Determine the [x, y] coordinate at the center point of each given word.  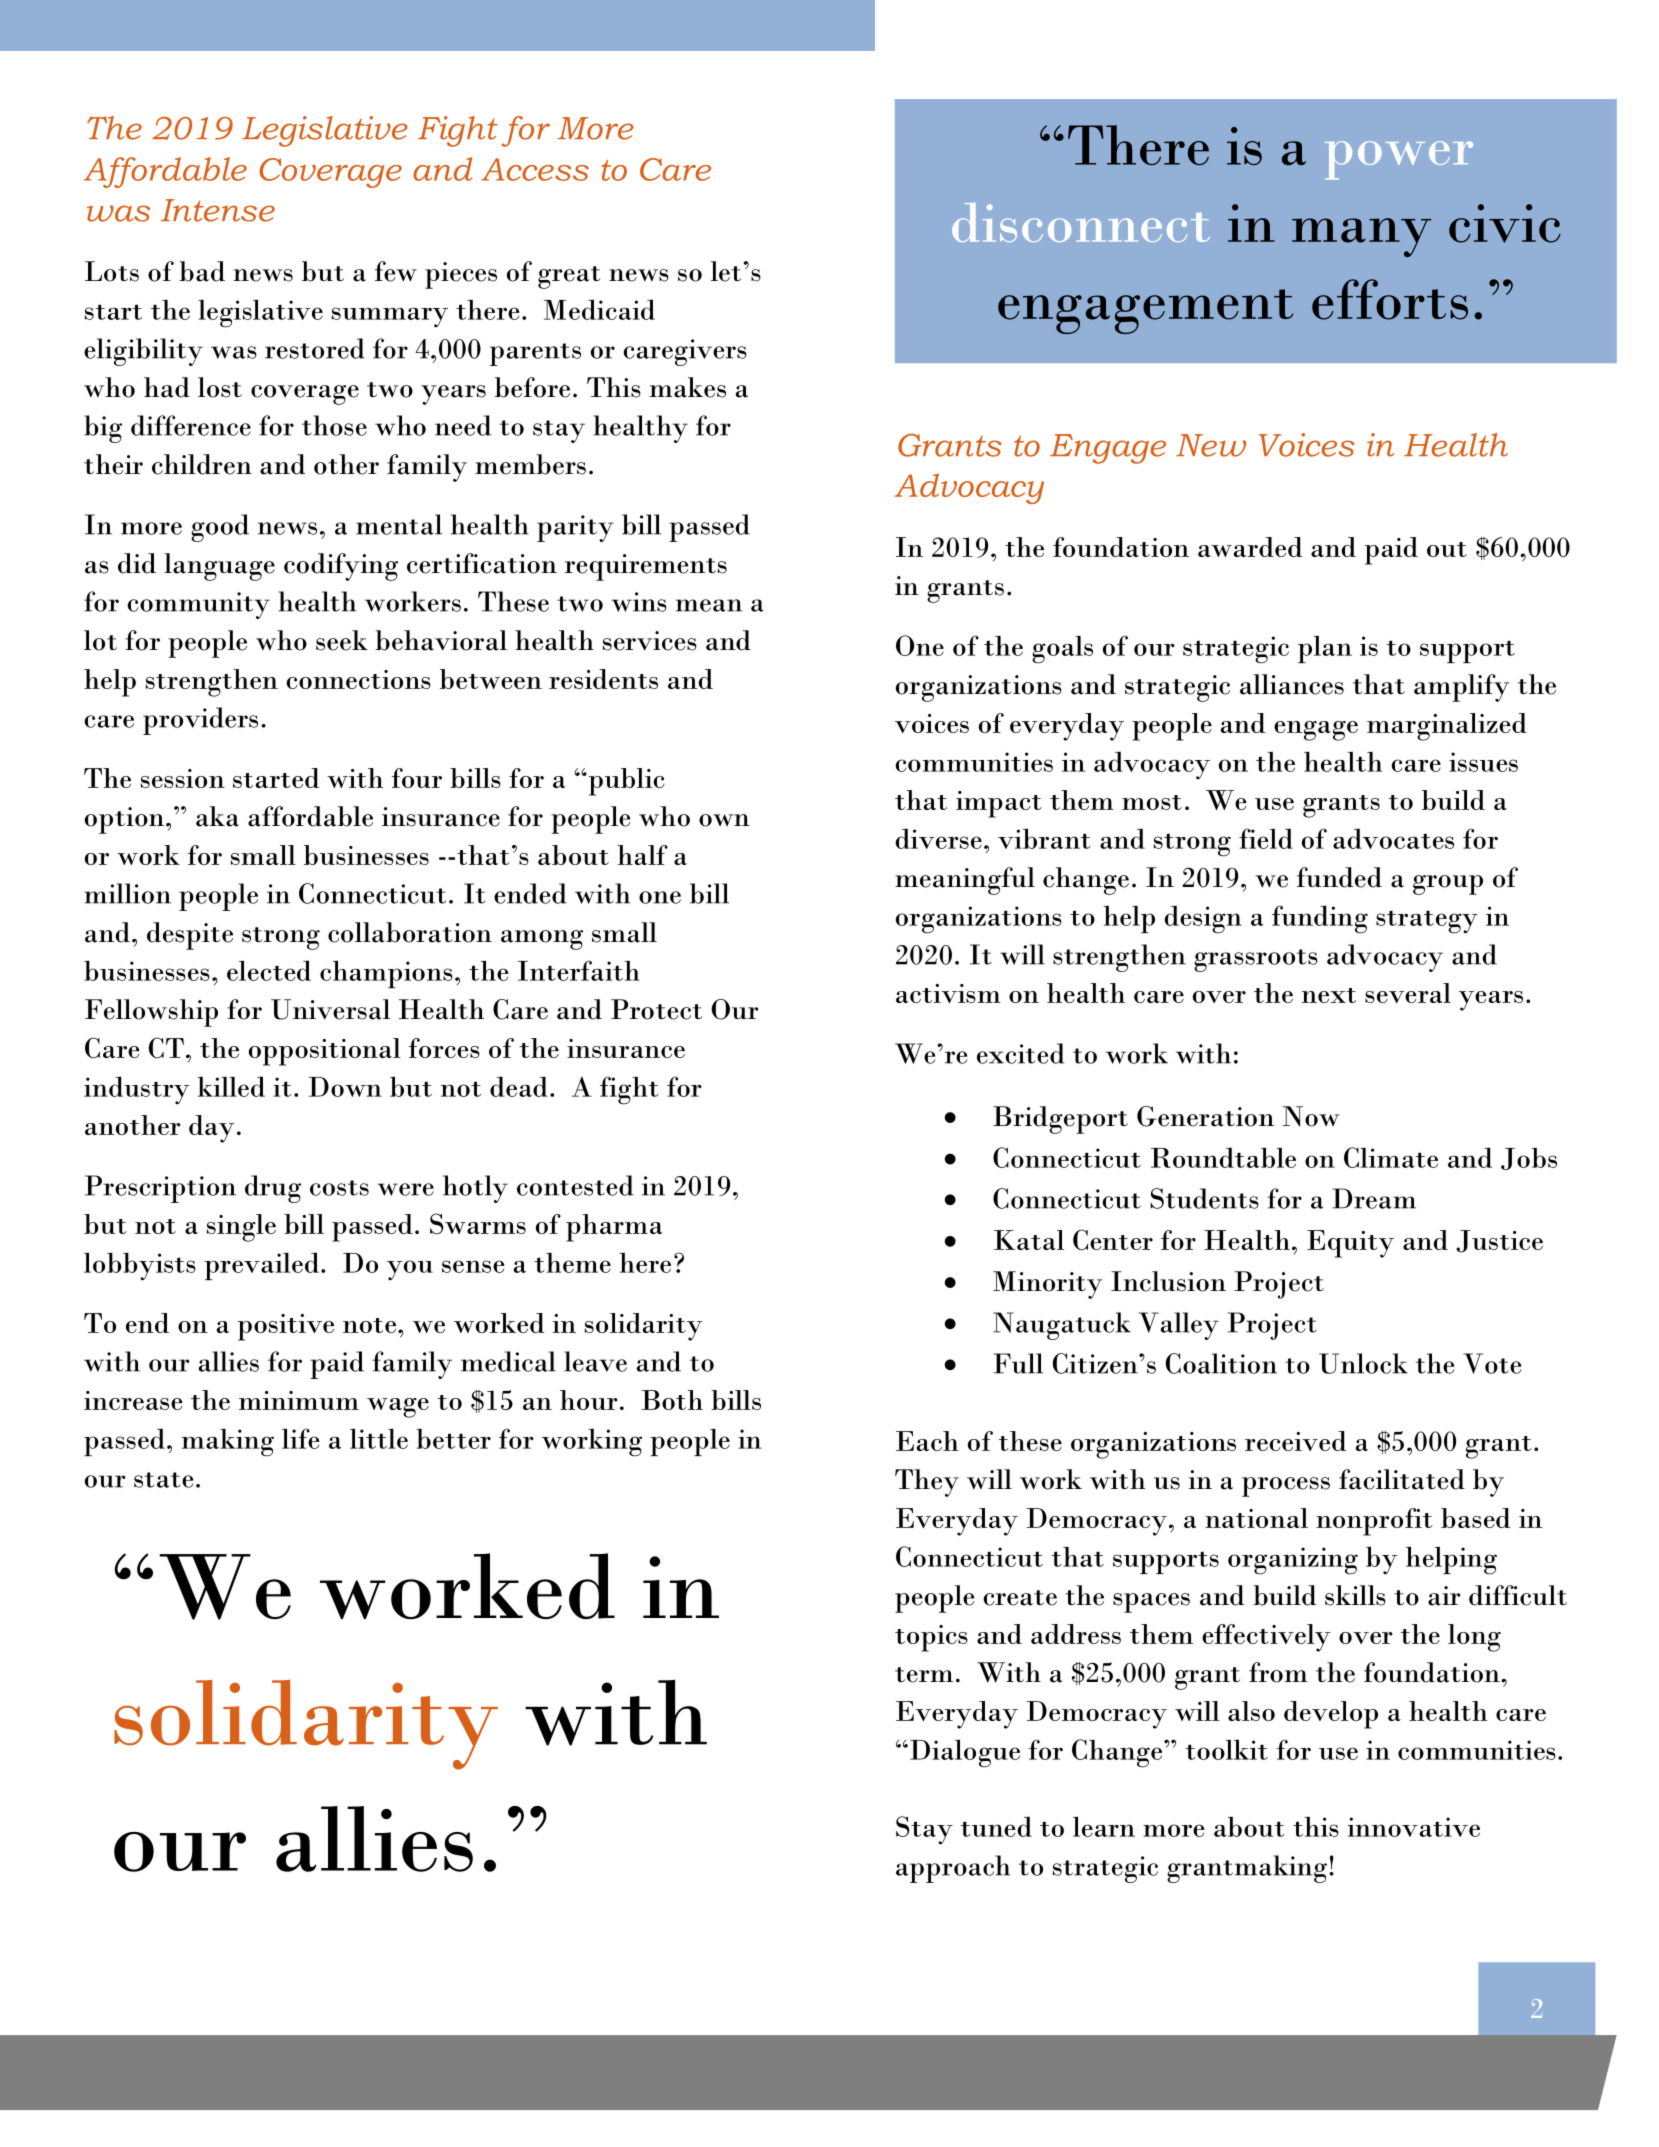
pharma [614, 1228]
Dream [1374, 1198]
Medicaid [599, 309]
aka [217, 816]
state [163, 1480]
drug [273, 1189]
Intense [218, 210]
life [301, 1438]
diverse [938, 838]
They [927, 1483]
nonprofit [1374, 1522]
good [220, 528]
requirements [646, 567]
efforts [1390, 299]
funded [1339, 877]
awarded [1250, 547]
